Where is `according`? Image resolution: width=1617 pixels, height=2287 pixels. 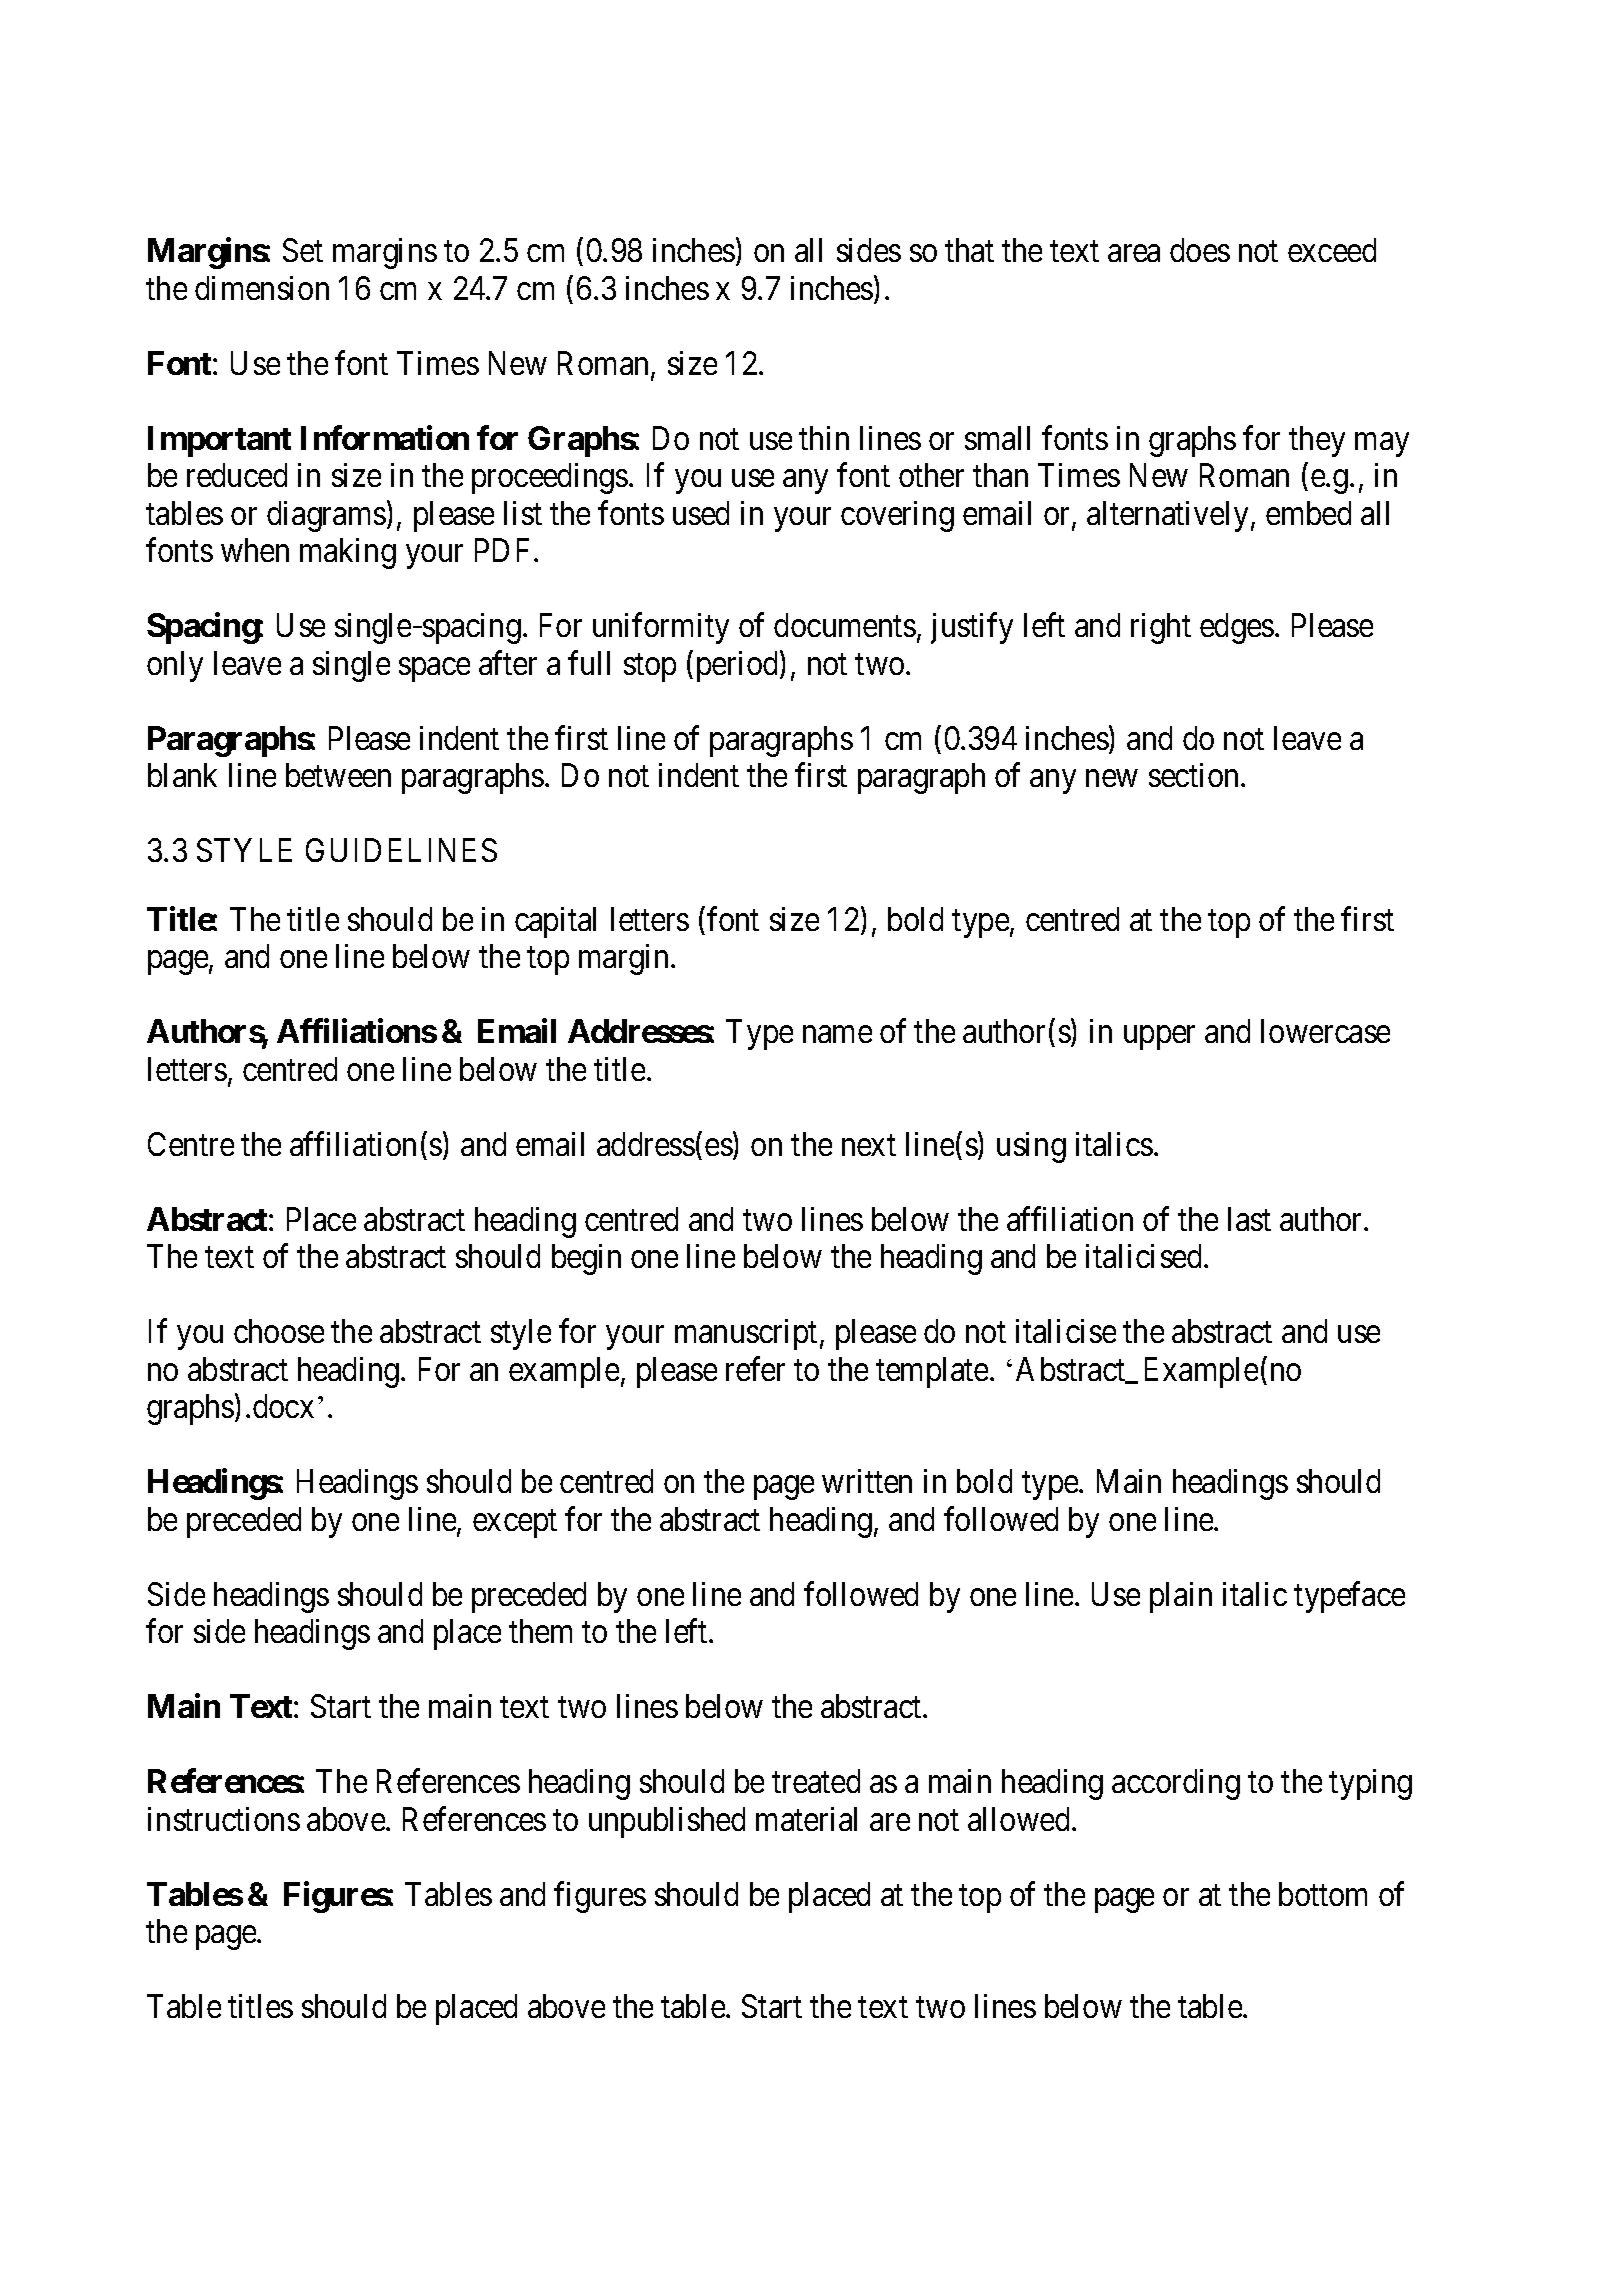 according is located at coordinates (1176, 1784).
